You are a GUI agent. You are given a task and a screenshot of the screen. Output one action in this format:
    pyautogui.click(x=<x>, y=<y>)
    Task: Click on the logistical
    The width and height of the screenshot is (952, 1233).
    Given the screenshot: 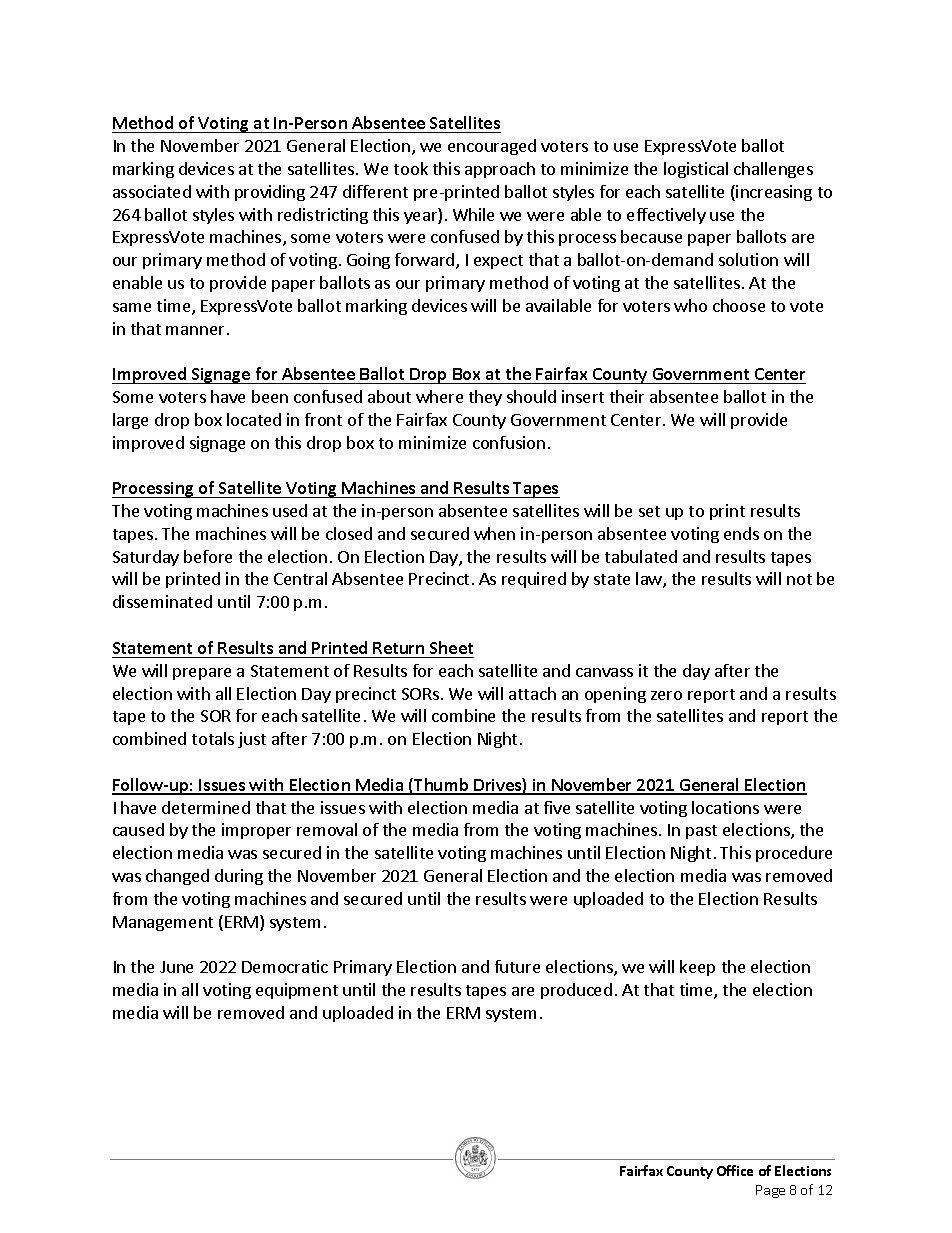 What is the action you would take?
    pyautogui.click(x=696, y=170)
